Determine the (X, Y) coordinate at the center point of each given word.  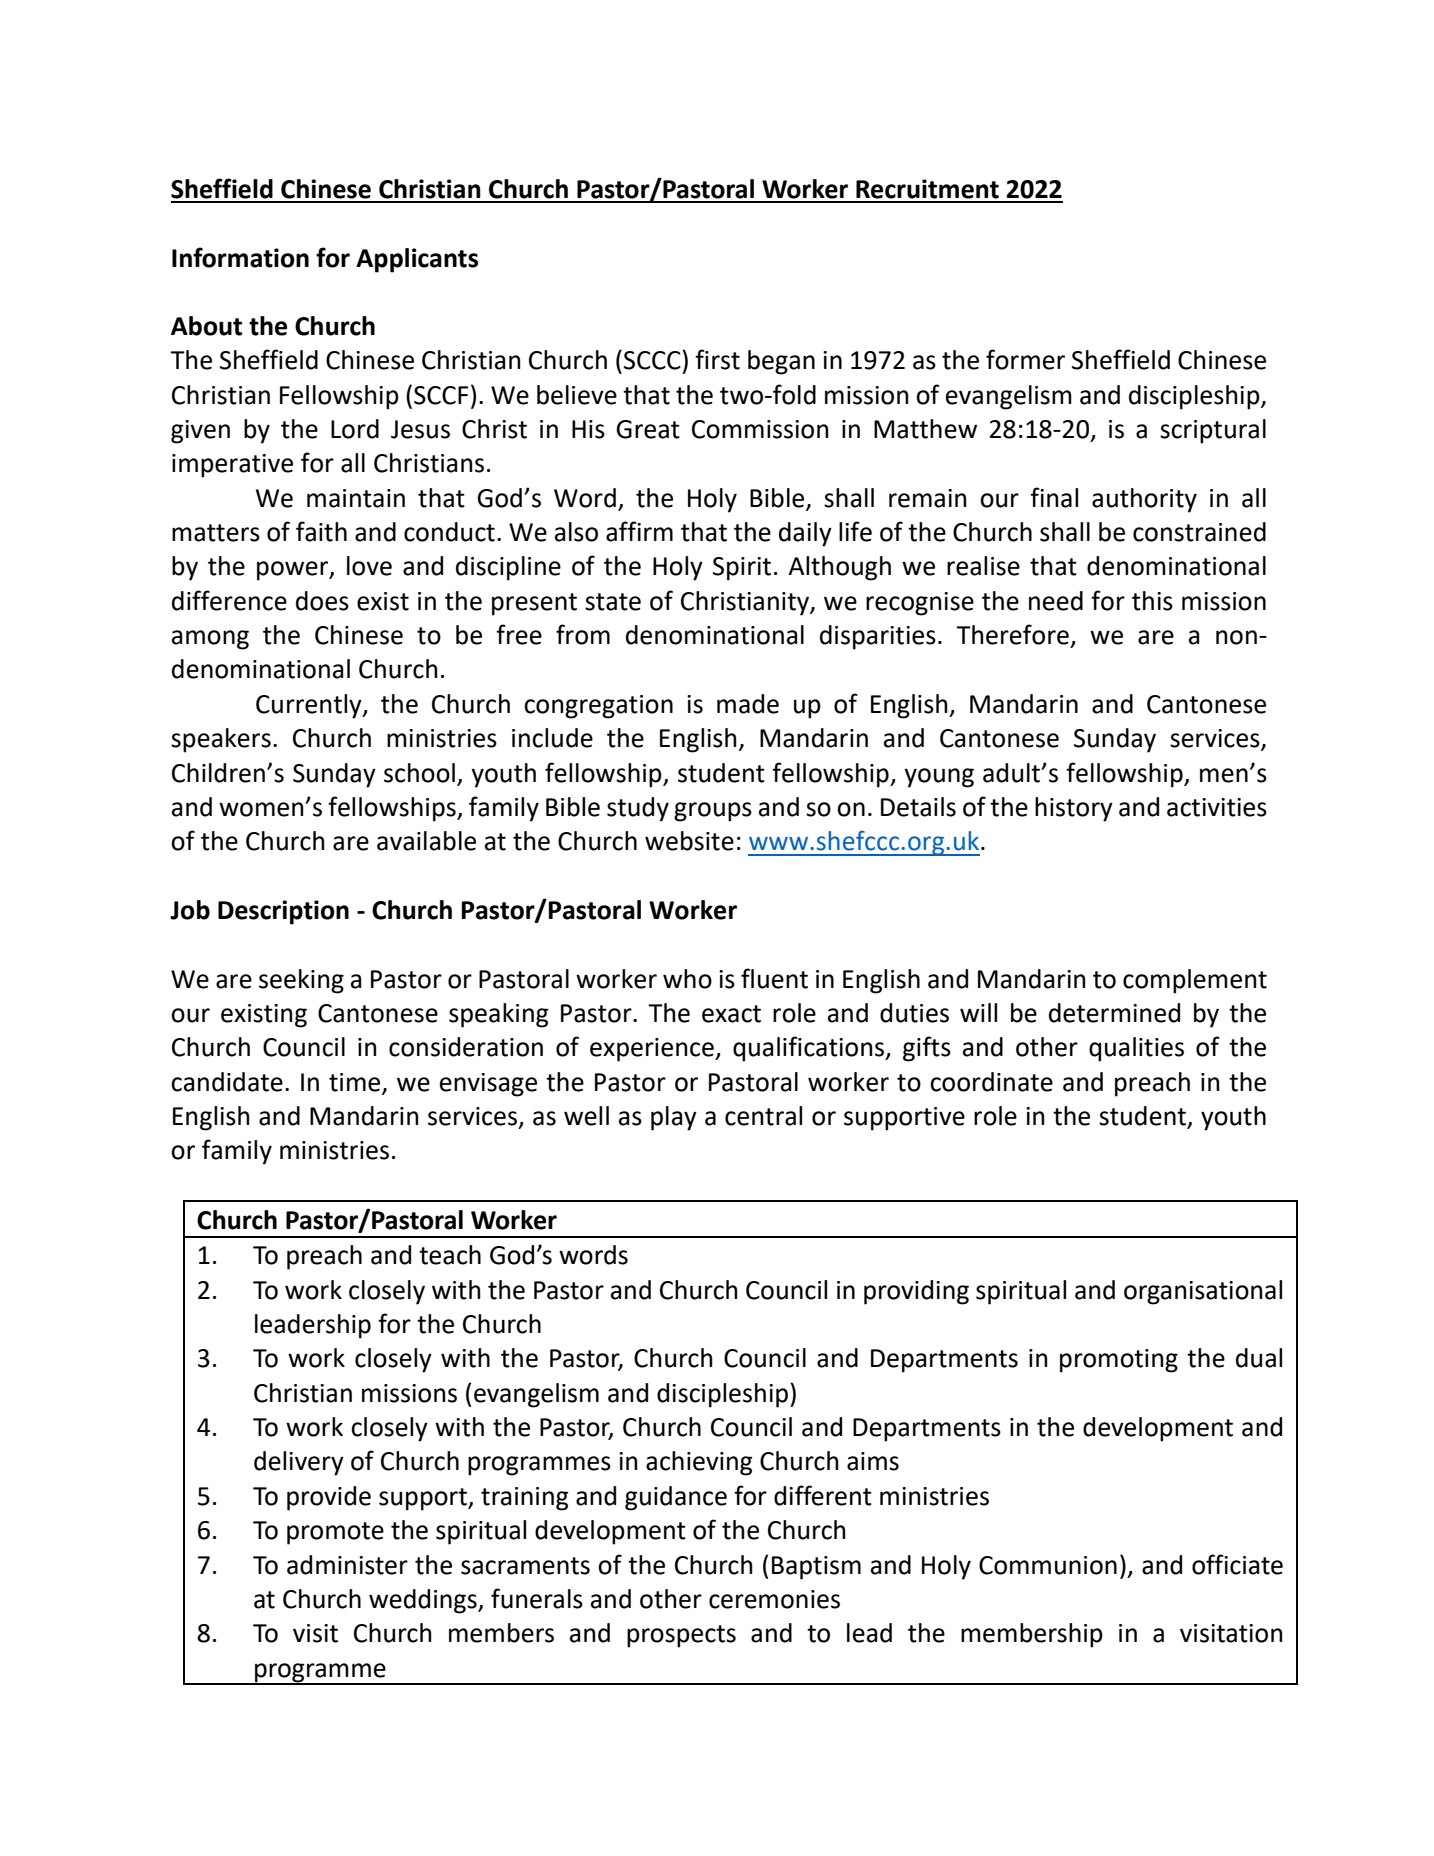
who (687, 979)
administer (347, 1565)
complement (1195, 981)
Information (240, 257)
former (1025, 359)
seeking (301, 981)
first (717, 359)
